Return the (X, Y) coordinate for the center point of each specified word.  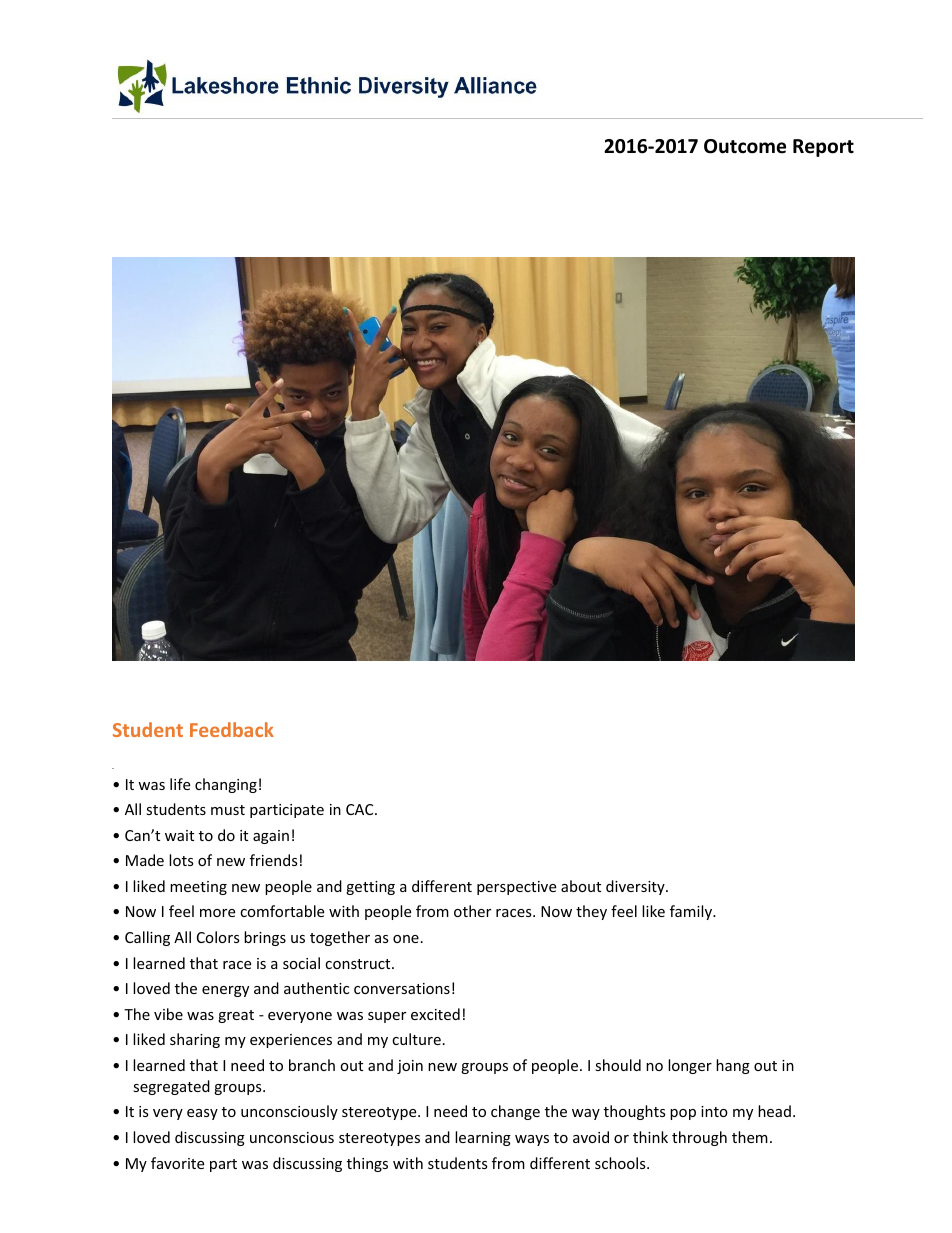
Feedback (232, 729)
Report (823, 148)
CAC (361, 809)
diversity (636, 887)
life (180, 784)
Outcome (745, 146)
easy (202, 1114)
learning (483, 1138)
